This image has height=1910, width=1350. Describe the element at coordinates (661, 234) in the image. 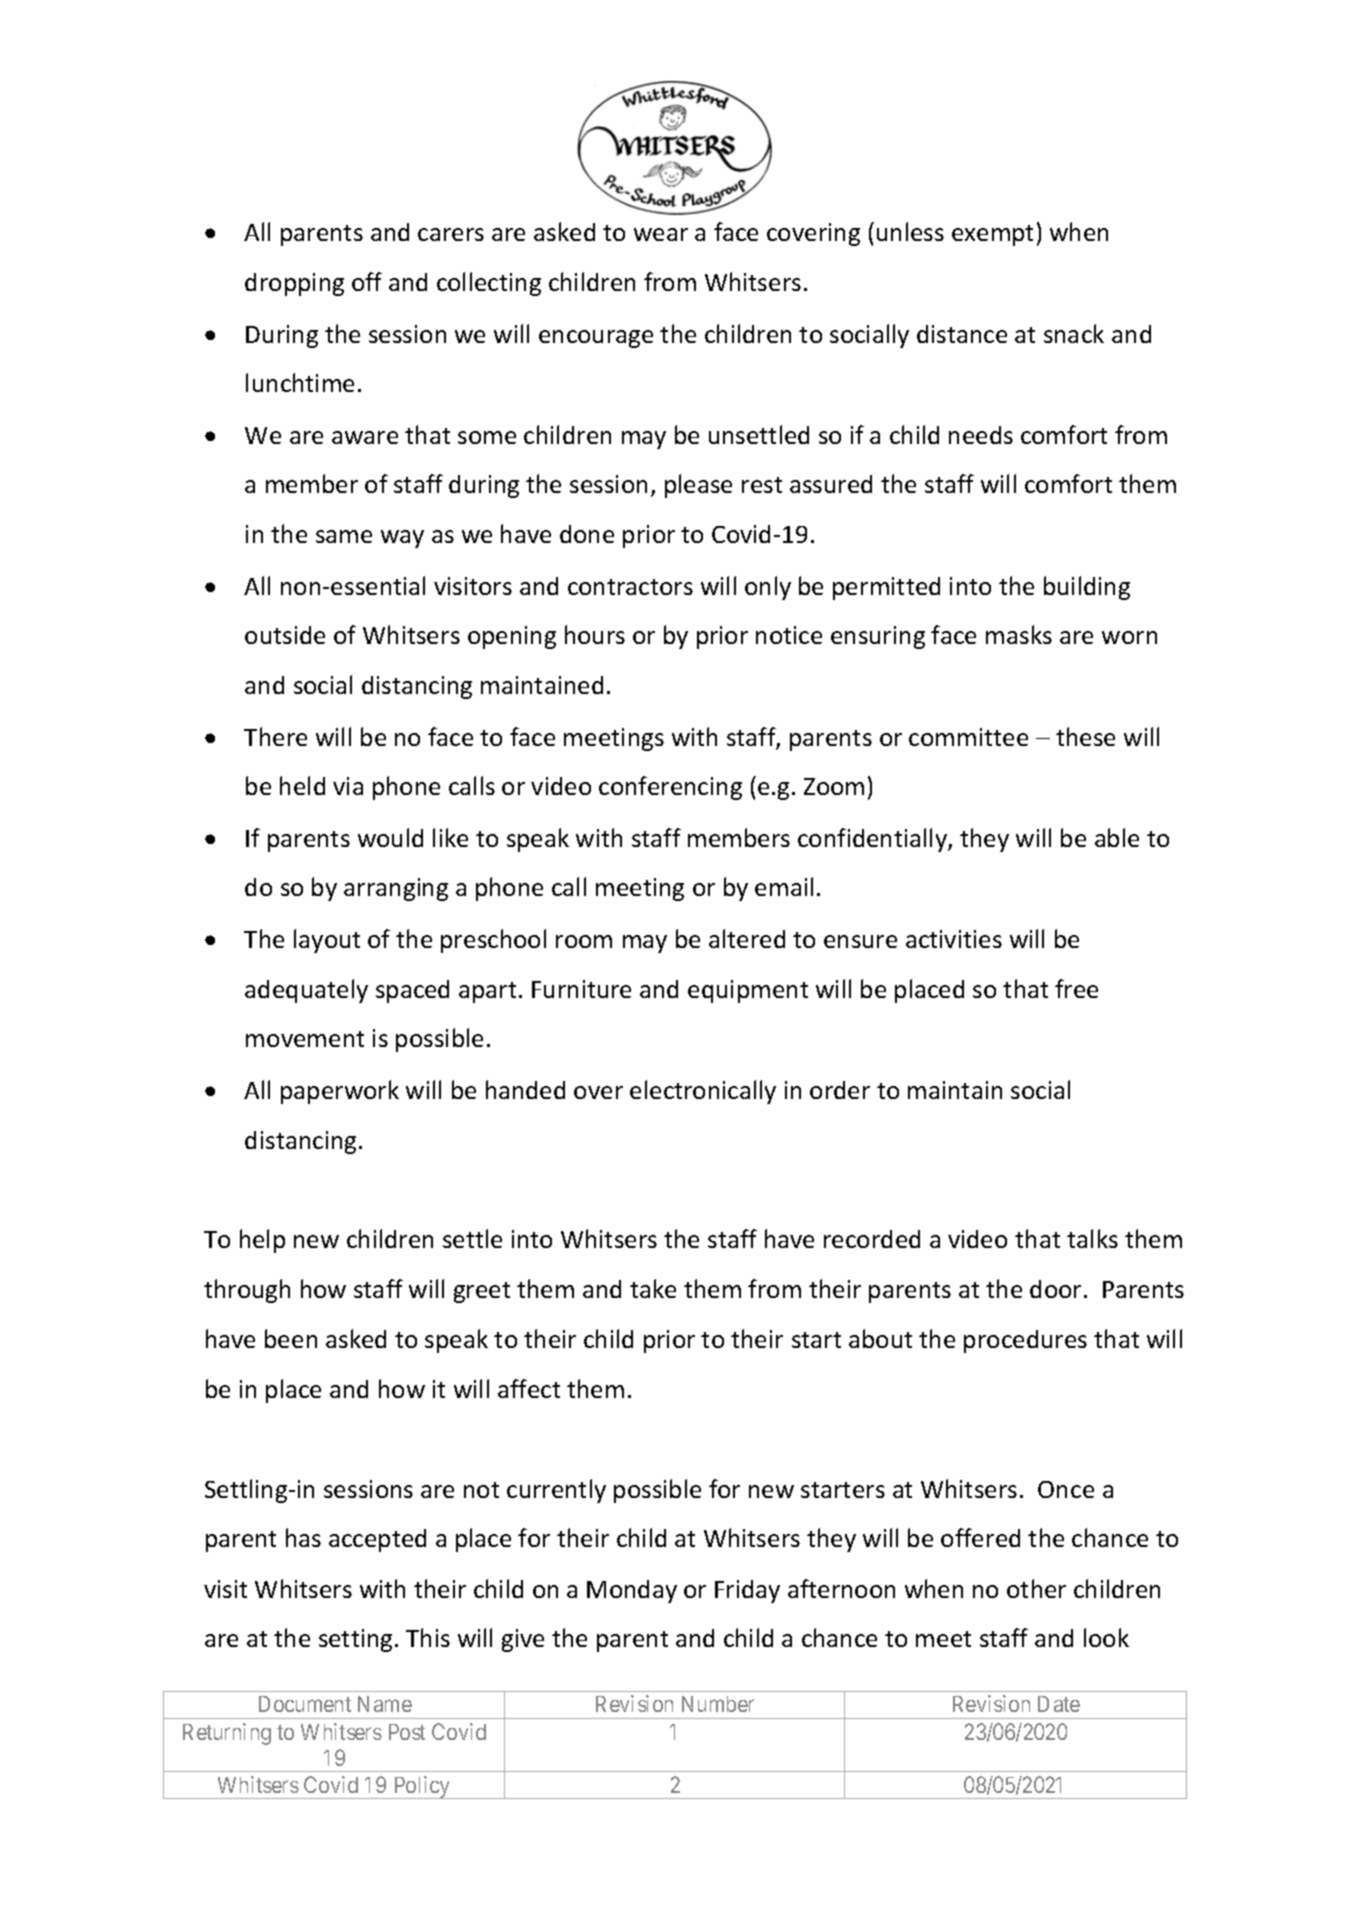

I see `wear` at that location.
